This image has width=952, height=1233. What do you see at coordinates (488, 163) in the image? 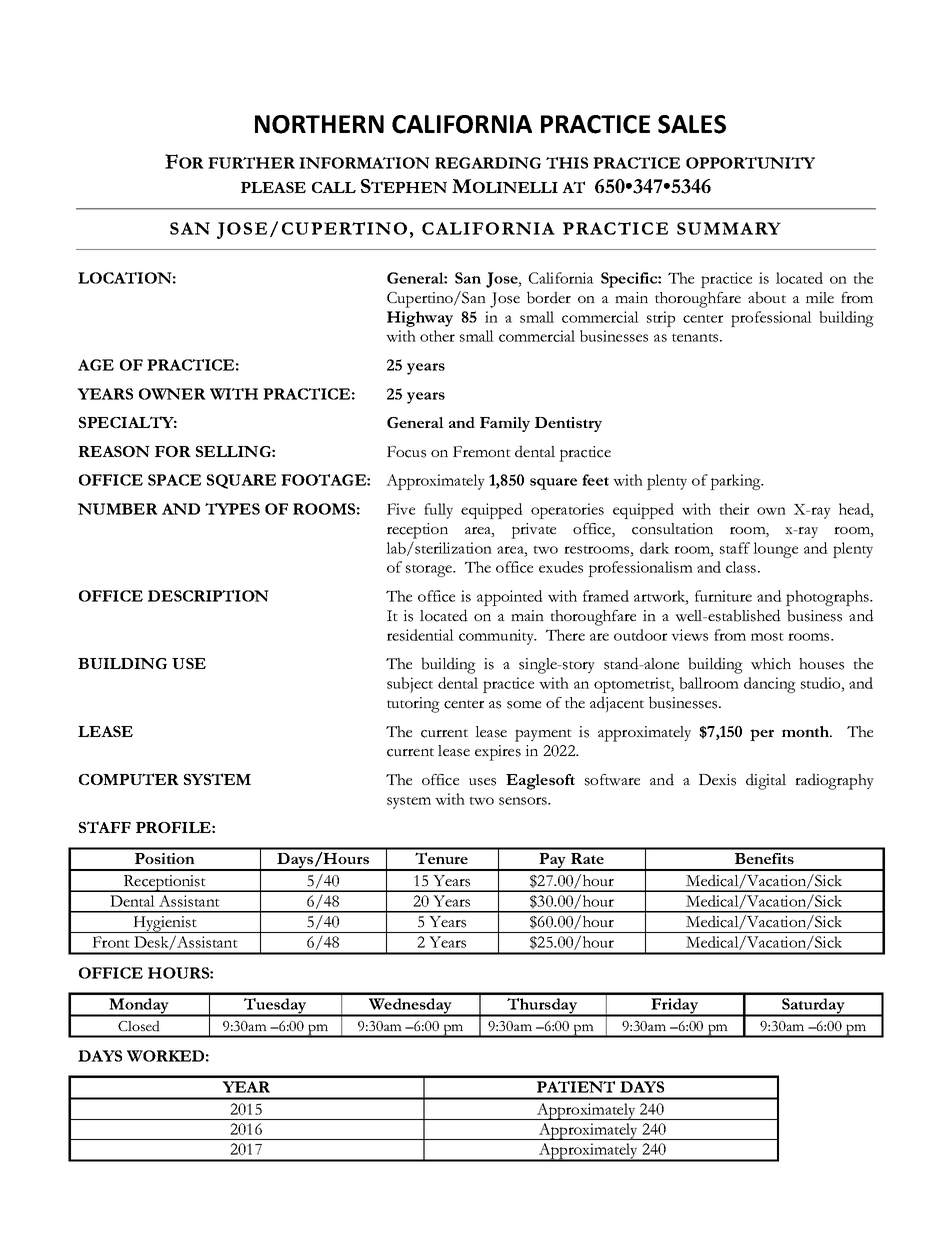
I see `REGARDING` at bounding box center [488, 163].
